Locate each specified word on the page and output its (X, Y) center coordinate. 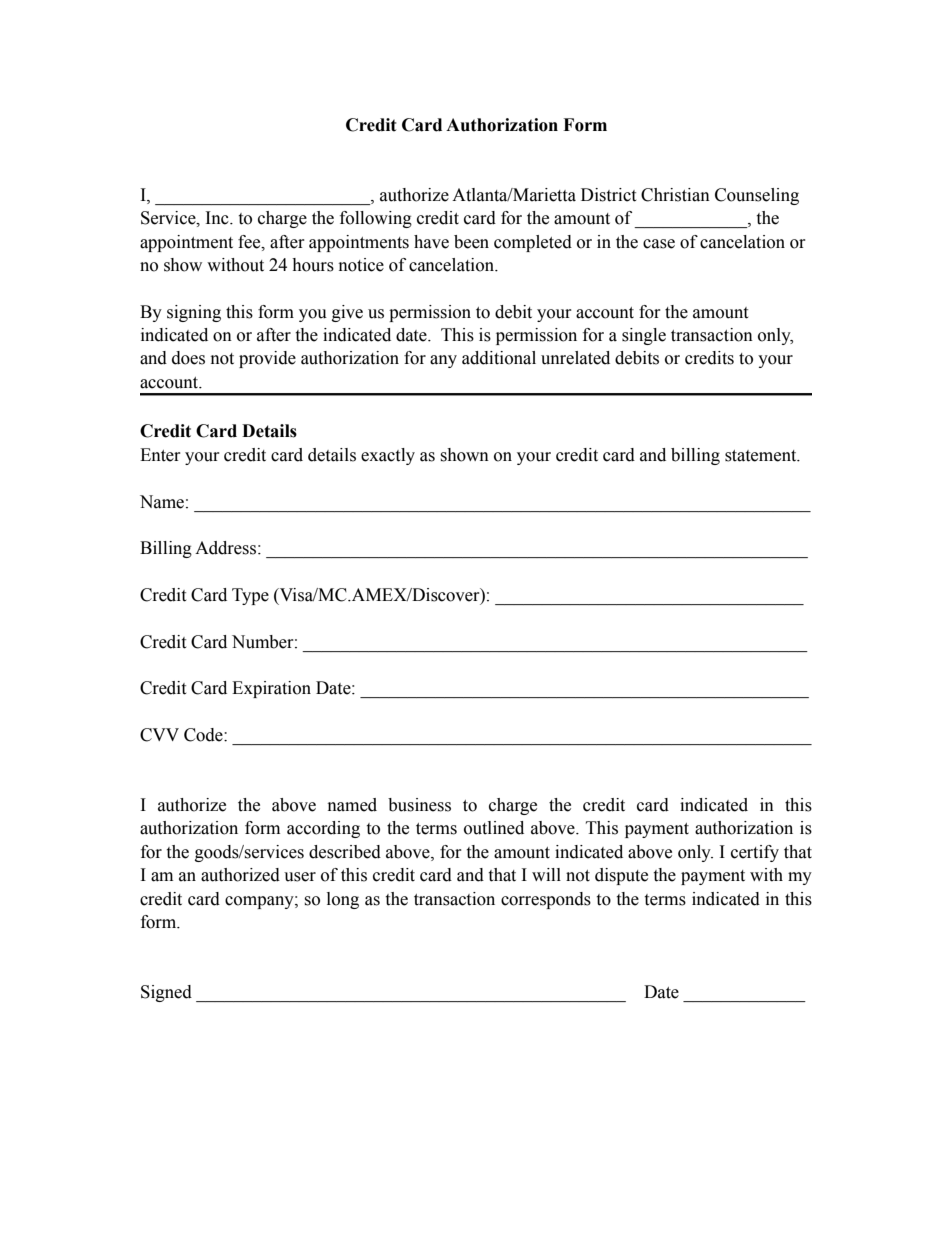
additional (499, 358)
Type (250, 596)
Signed (166, 993)
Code (204, 735)
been (471, 242)
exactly (388, 456)
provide (267, 359)
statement (762, 456)
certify (755, 853)
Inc (218, 218)
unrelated (575, 358)
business (419, 805)
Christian (675, 195)
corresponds (546, 900)
